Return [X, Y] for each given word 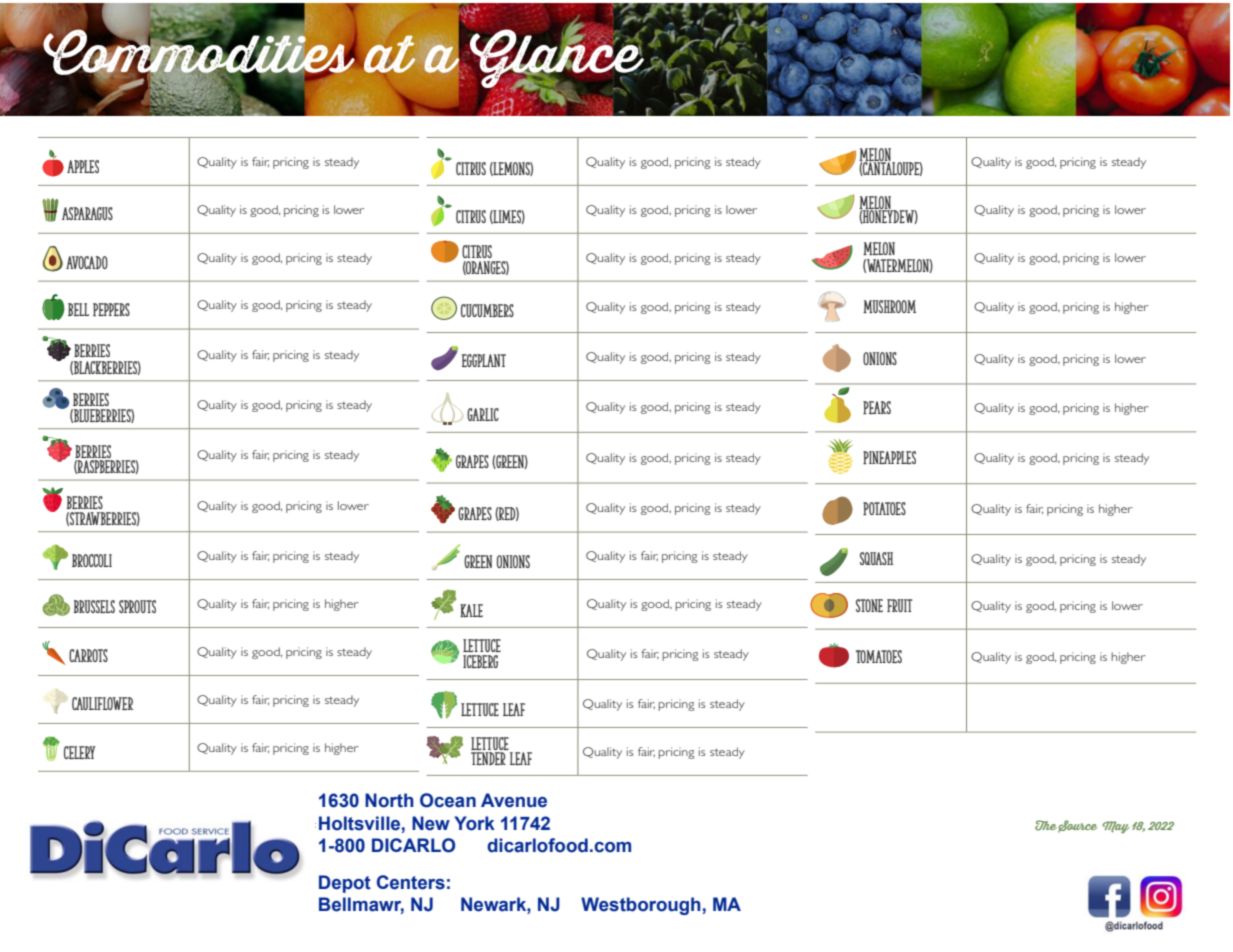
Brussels [94, 606]
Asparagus [87, 213]
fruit [900, 605]
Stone [869, 605]
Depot [345, 884]
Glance [556, 58]
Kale [471, 610]
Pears [877, 408]
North [389, 800]
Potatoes [884, 509]
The [1046, 825]
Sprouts [137, 606]
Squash [876, 558]
